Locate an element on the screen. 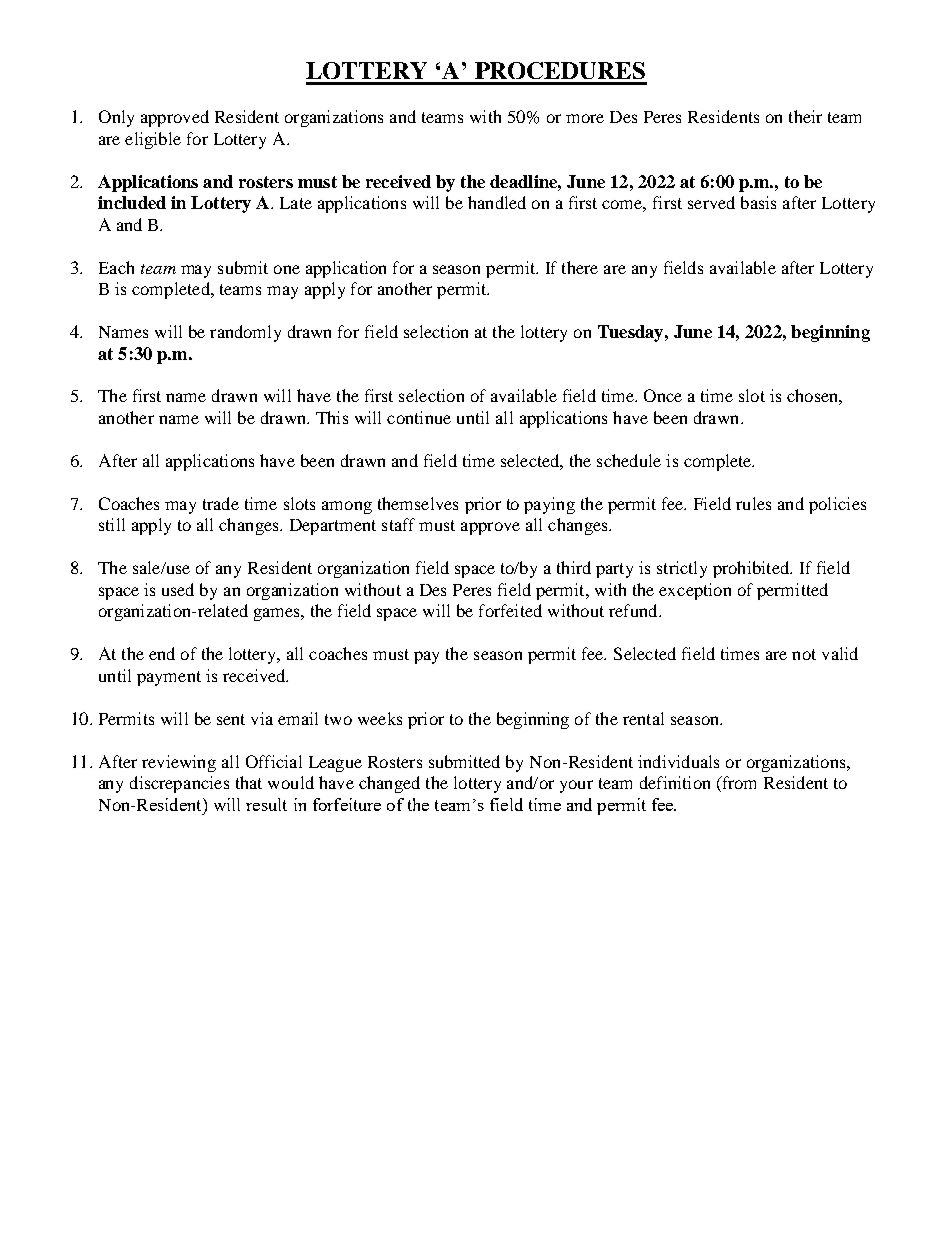 This screenshot has height=1233, width=952. definition is located at coordinates (675, 782).
